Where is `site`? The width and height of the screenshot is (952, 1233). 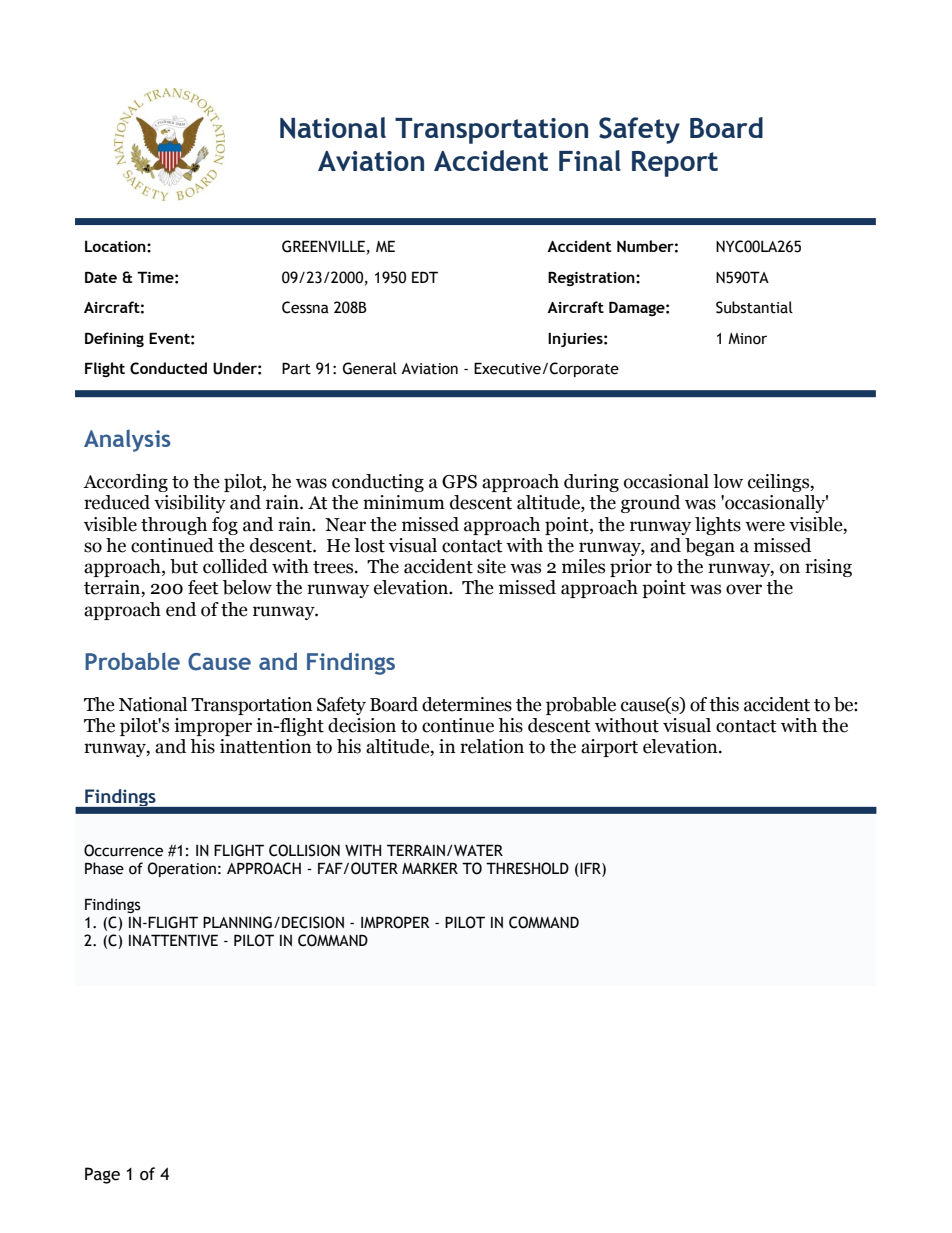
site is located at coordinates (491, 566).
